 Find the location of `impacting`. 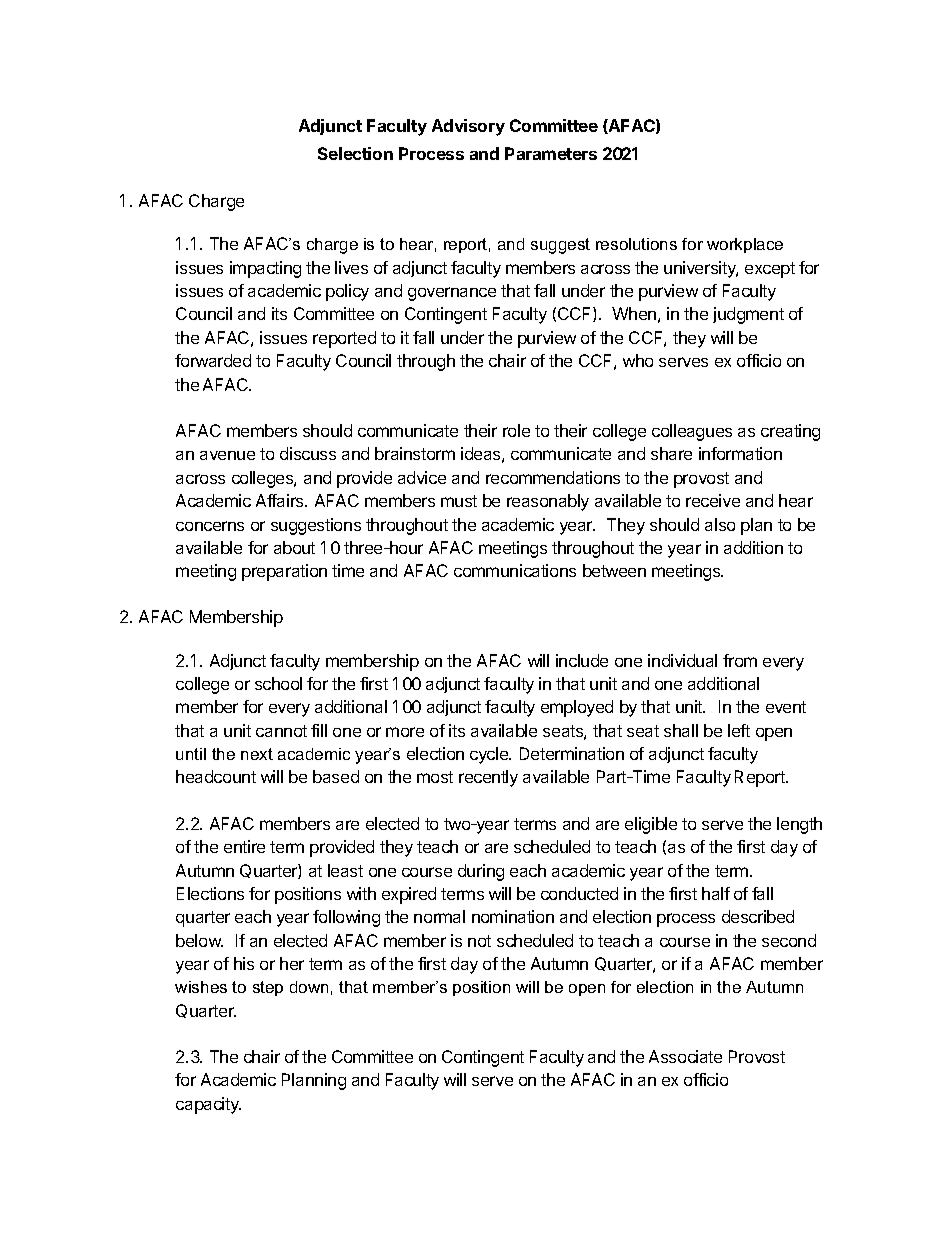

impacting is located at coordinates (265, 269).
